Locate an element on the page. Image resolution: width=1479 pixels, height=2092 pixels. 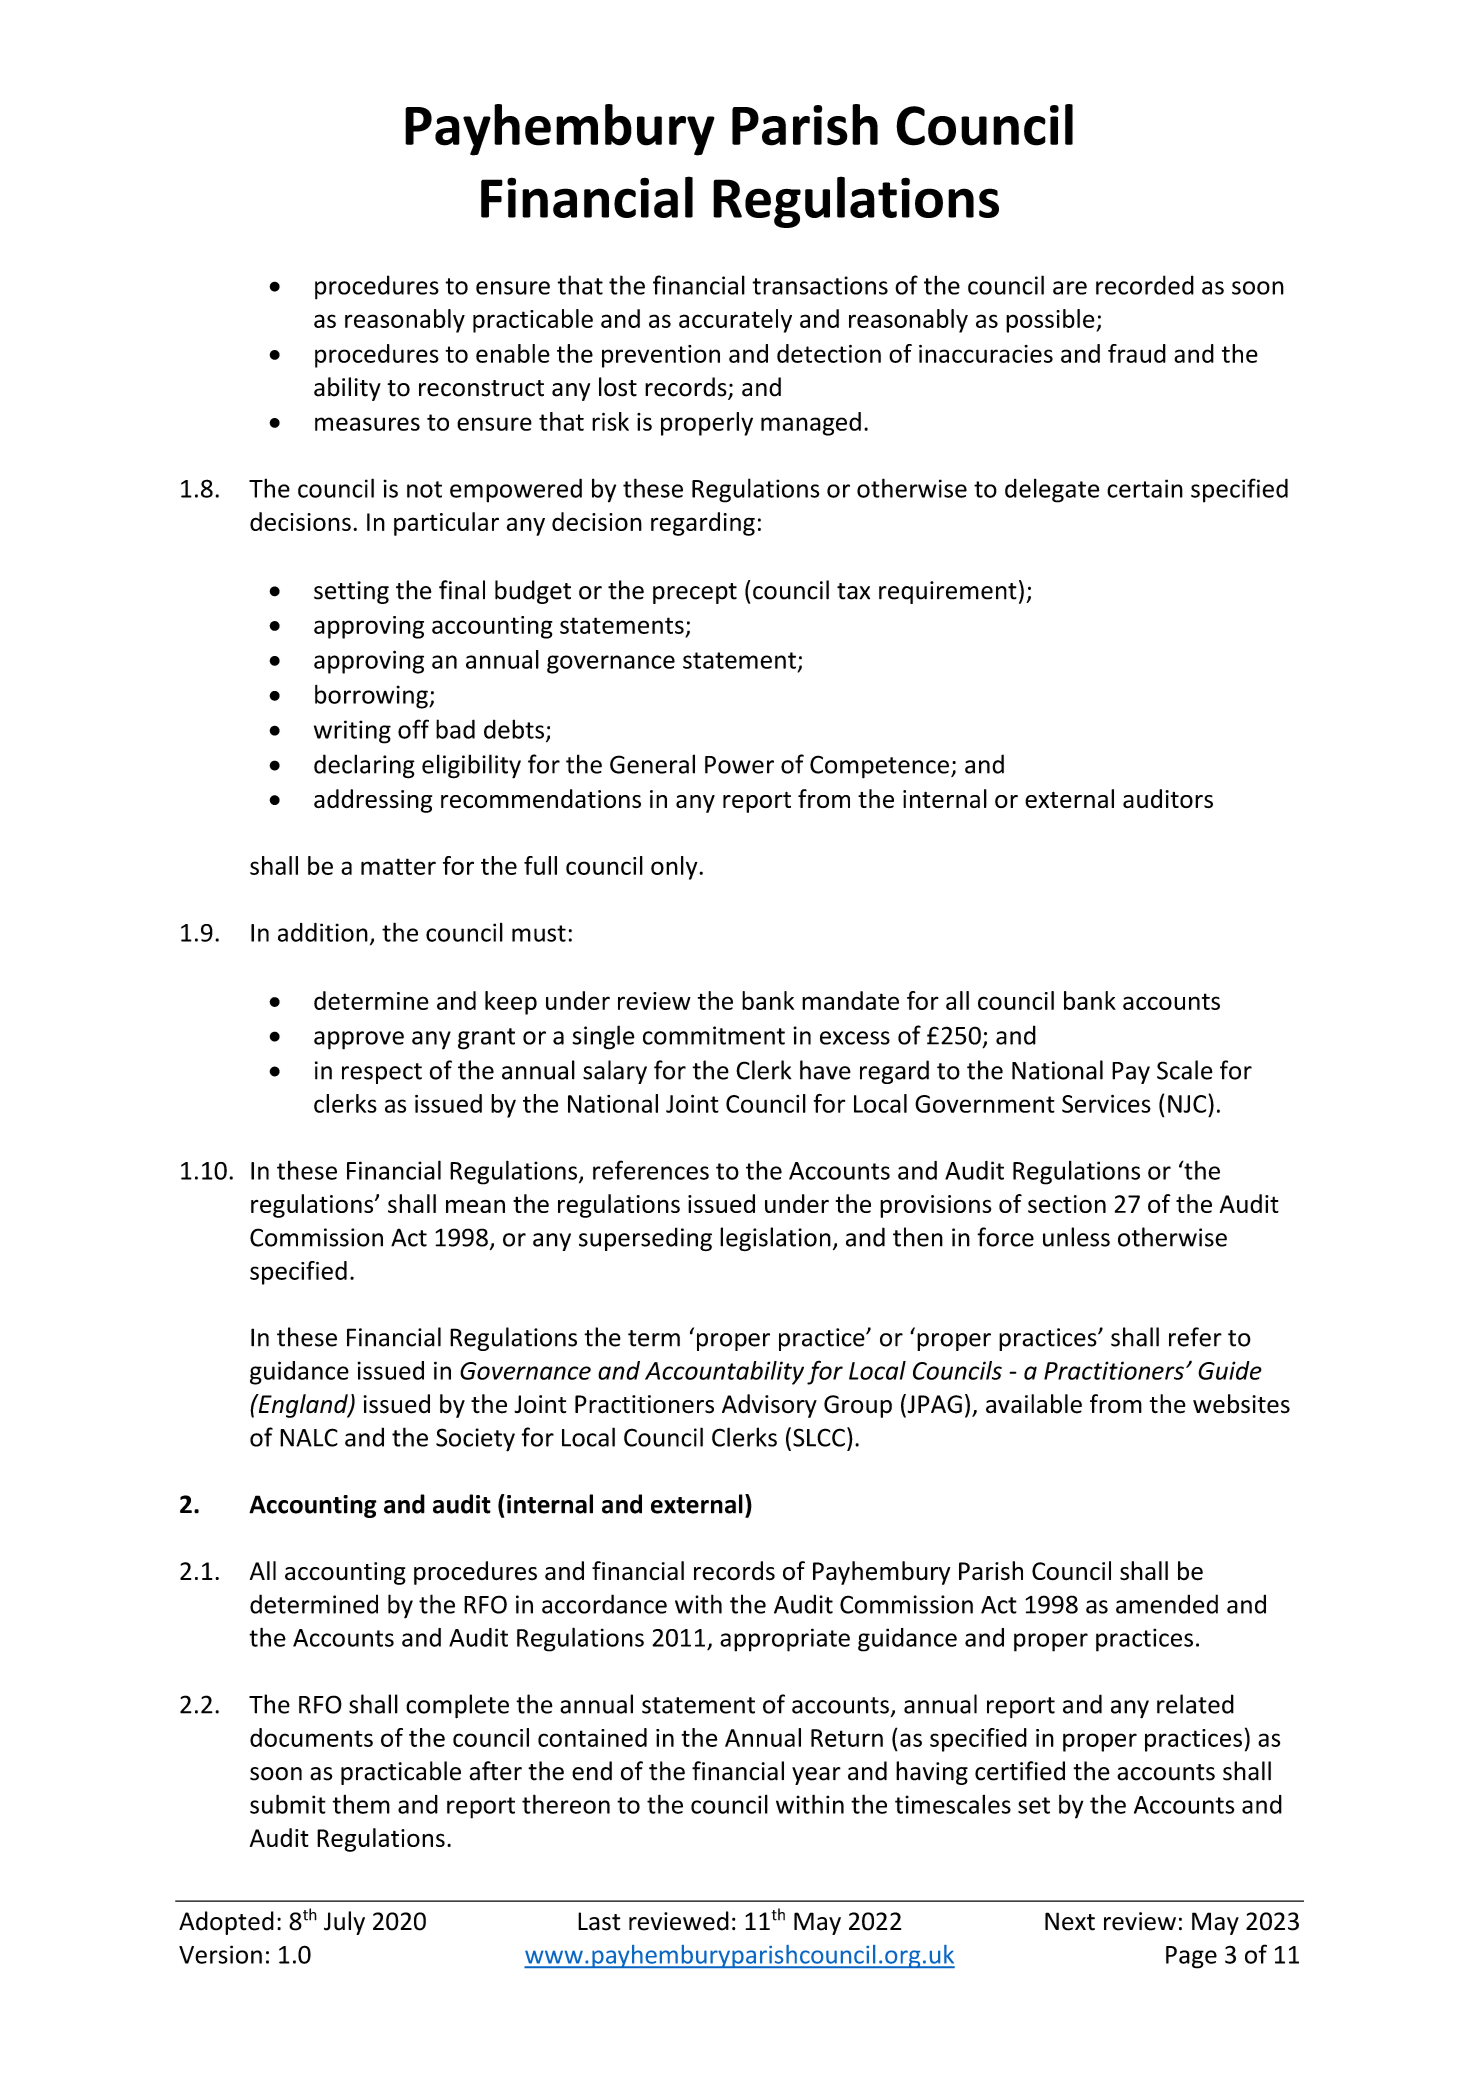
Last is located at coordinates (599, 1921).
